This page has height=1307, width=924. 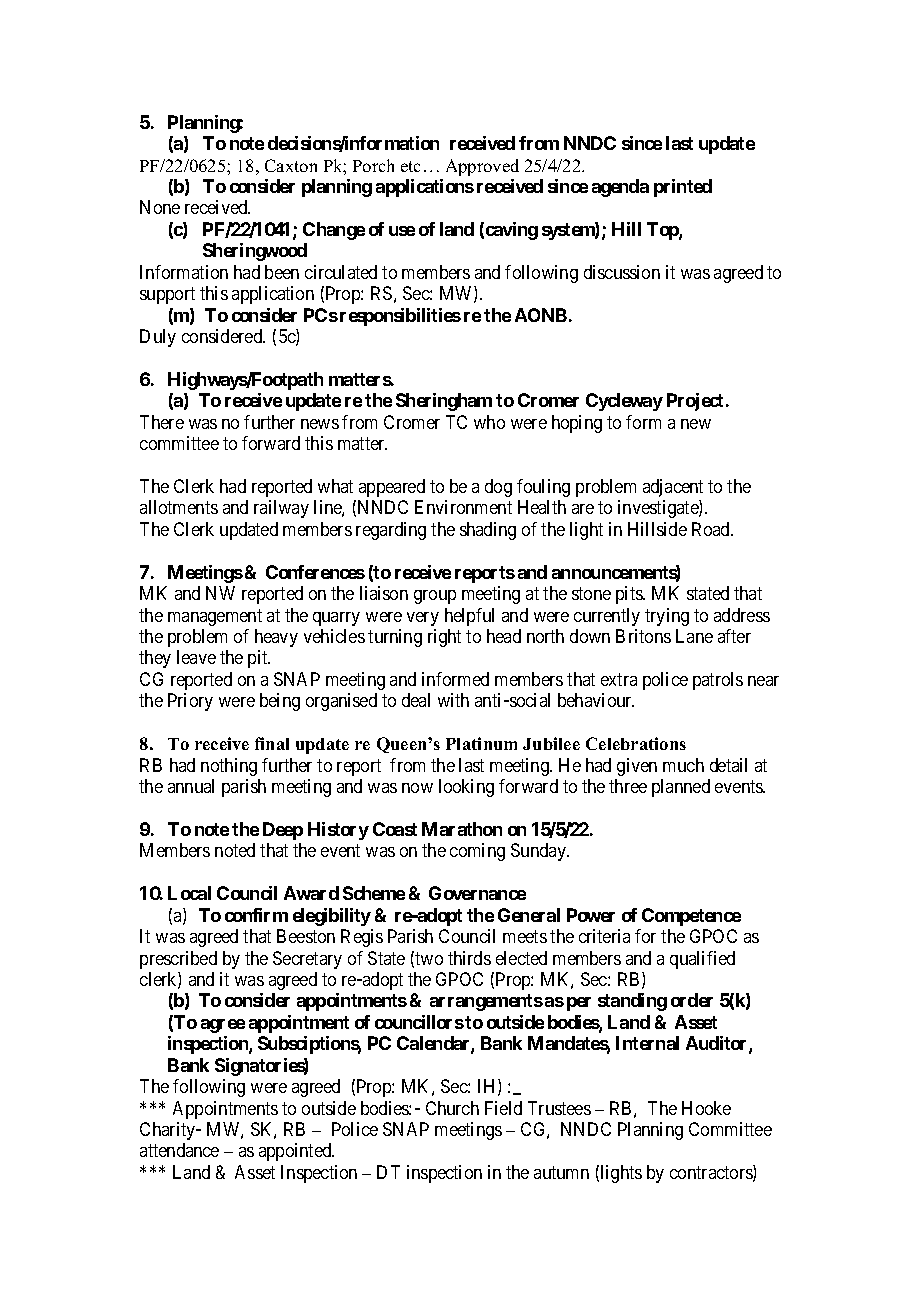 What do you see at coordinates (503, 1108) in the page?
I see `Field` at bounding box center [503, 1108].
